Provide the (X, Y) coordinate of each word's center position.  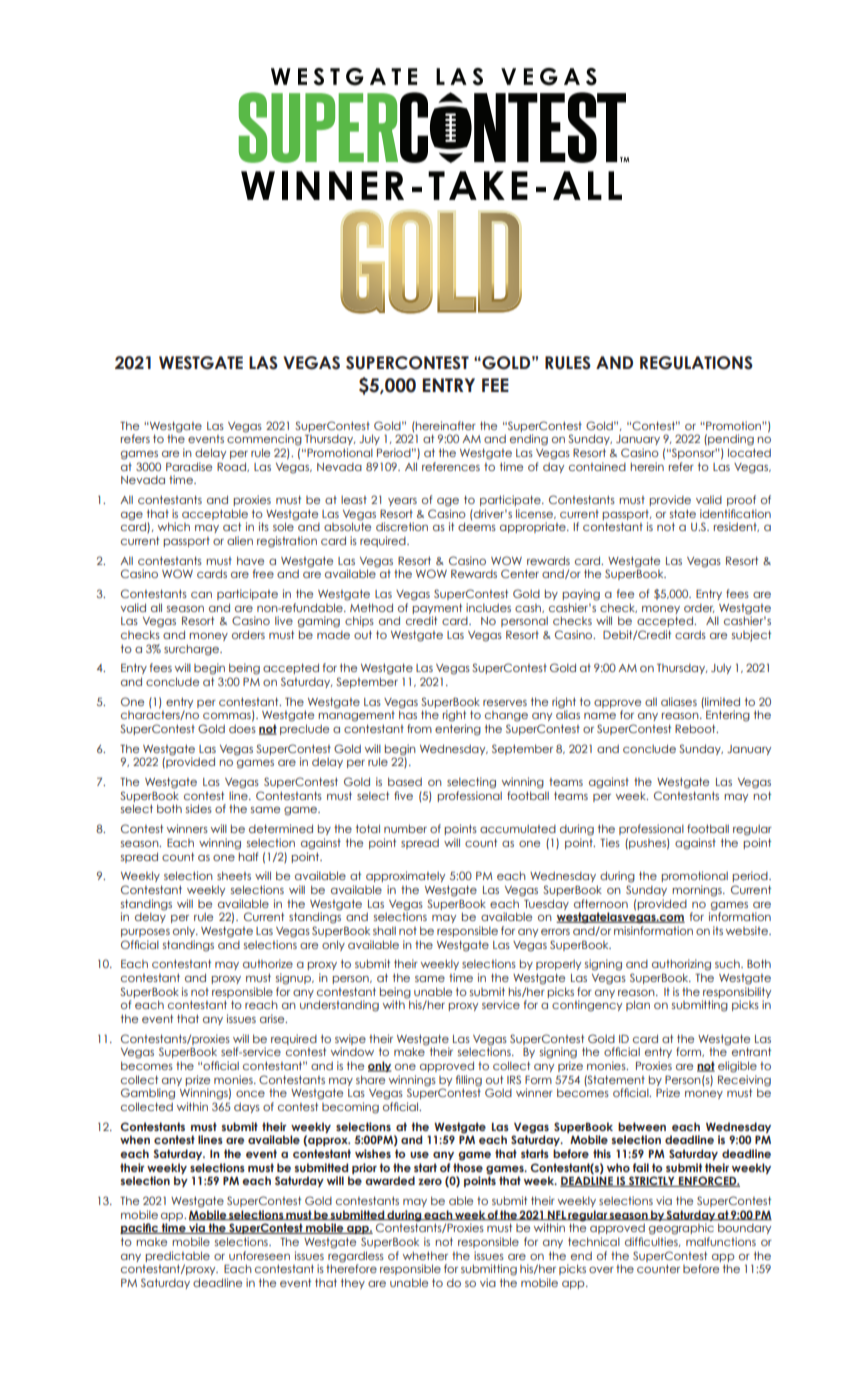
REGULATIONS (696, 363)
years (402, 501)
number (405, 828)
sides (199, 808)
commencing (264, 439)
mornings (698, 891)
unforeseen (259, 1255)
